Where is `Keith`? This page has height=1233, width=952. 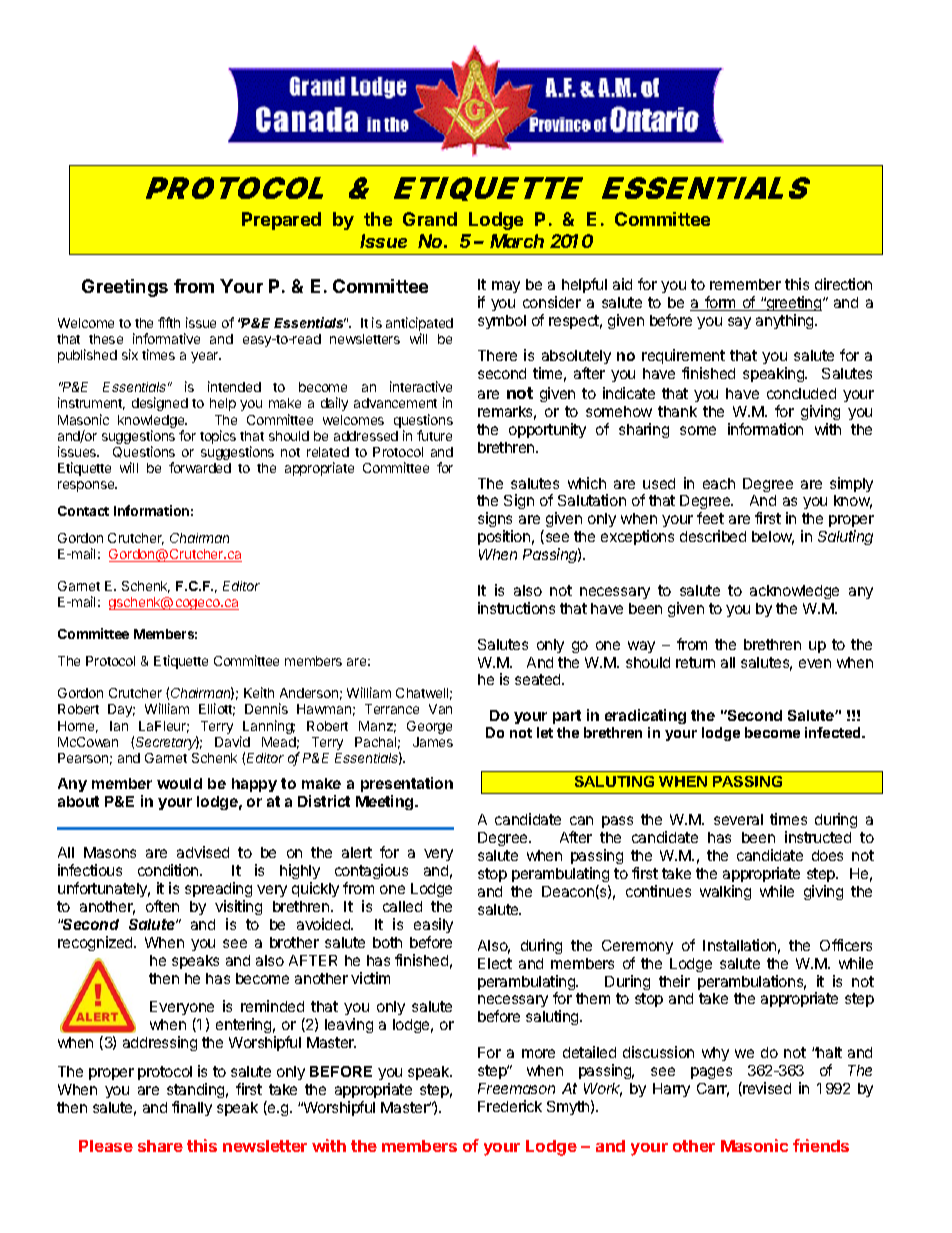
Keith is located at coordinates (259, 692).
